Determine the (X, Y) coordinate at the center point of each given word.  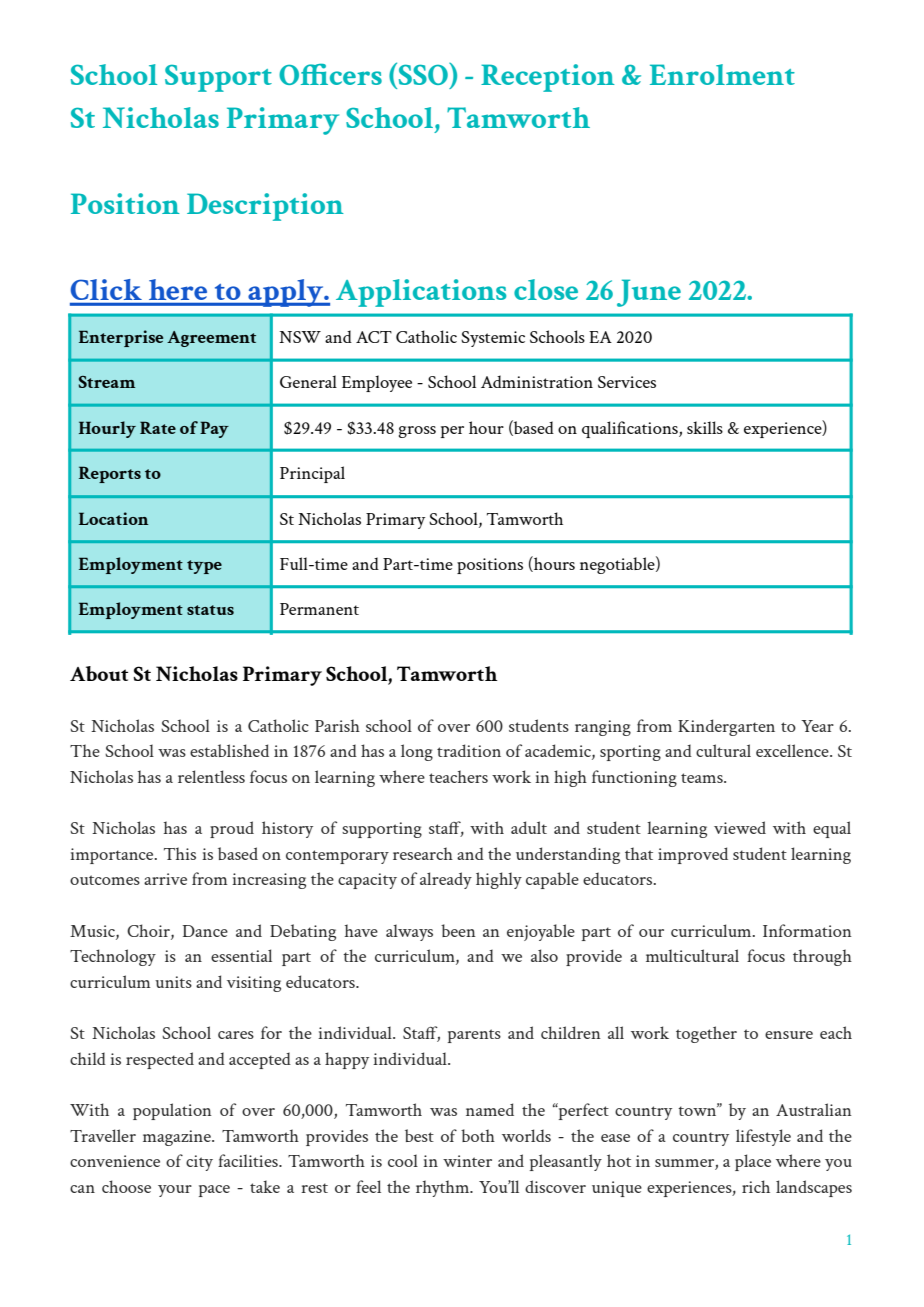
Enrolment (722, 74)
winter (467, 1161)
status (210, 610)
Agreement (211, 339)
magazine (178, 1138)
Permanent (319, 609)
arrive (165, 879)
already (446, 880)
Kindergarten (726, 727)
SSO (424, 74)
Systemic (493, 339)
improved (693, 855)
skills (705, 427)
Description (265, 207)
